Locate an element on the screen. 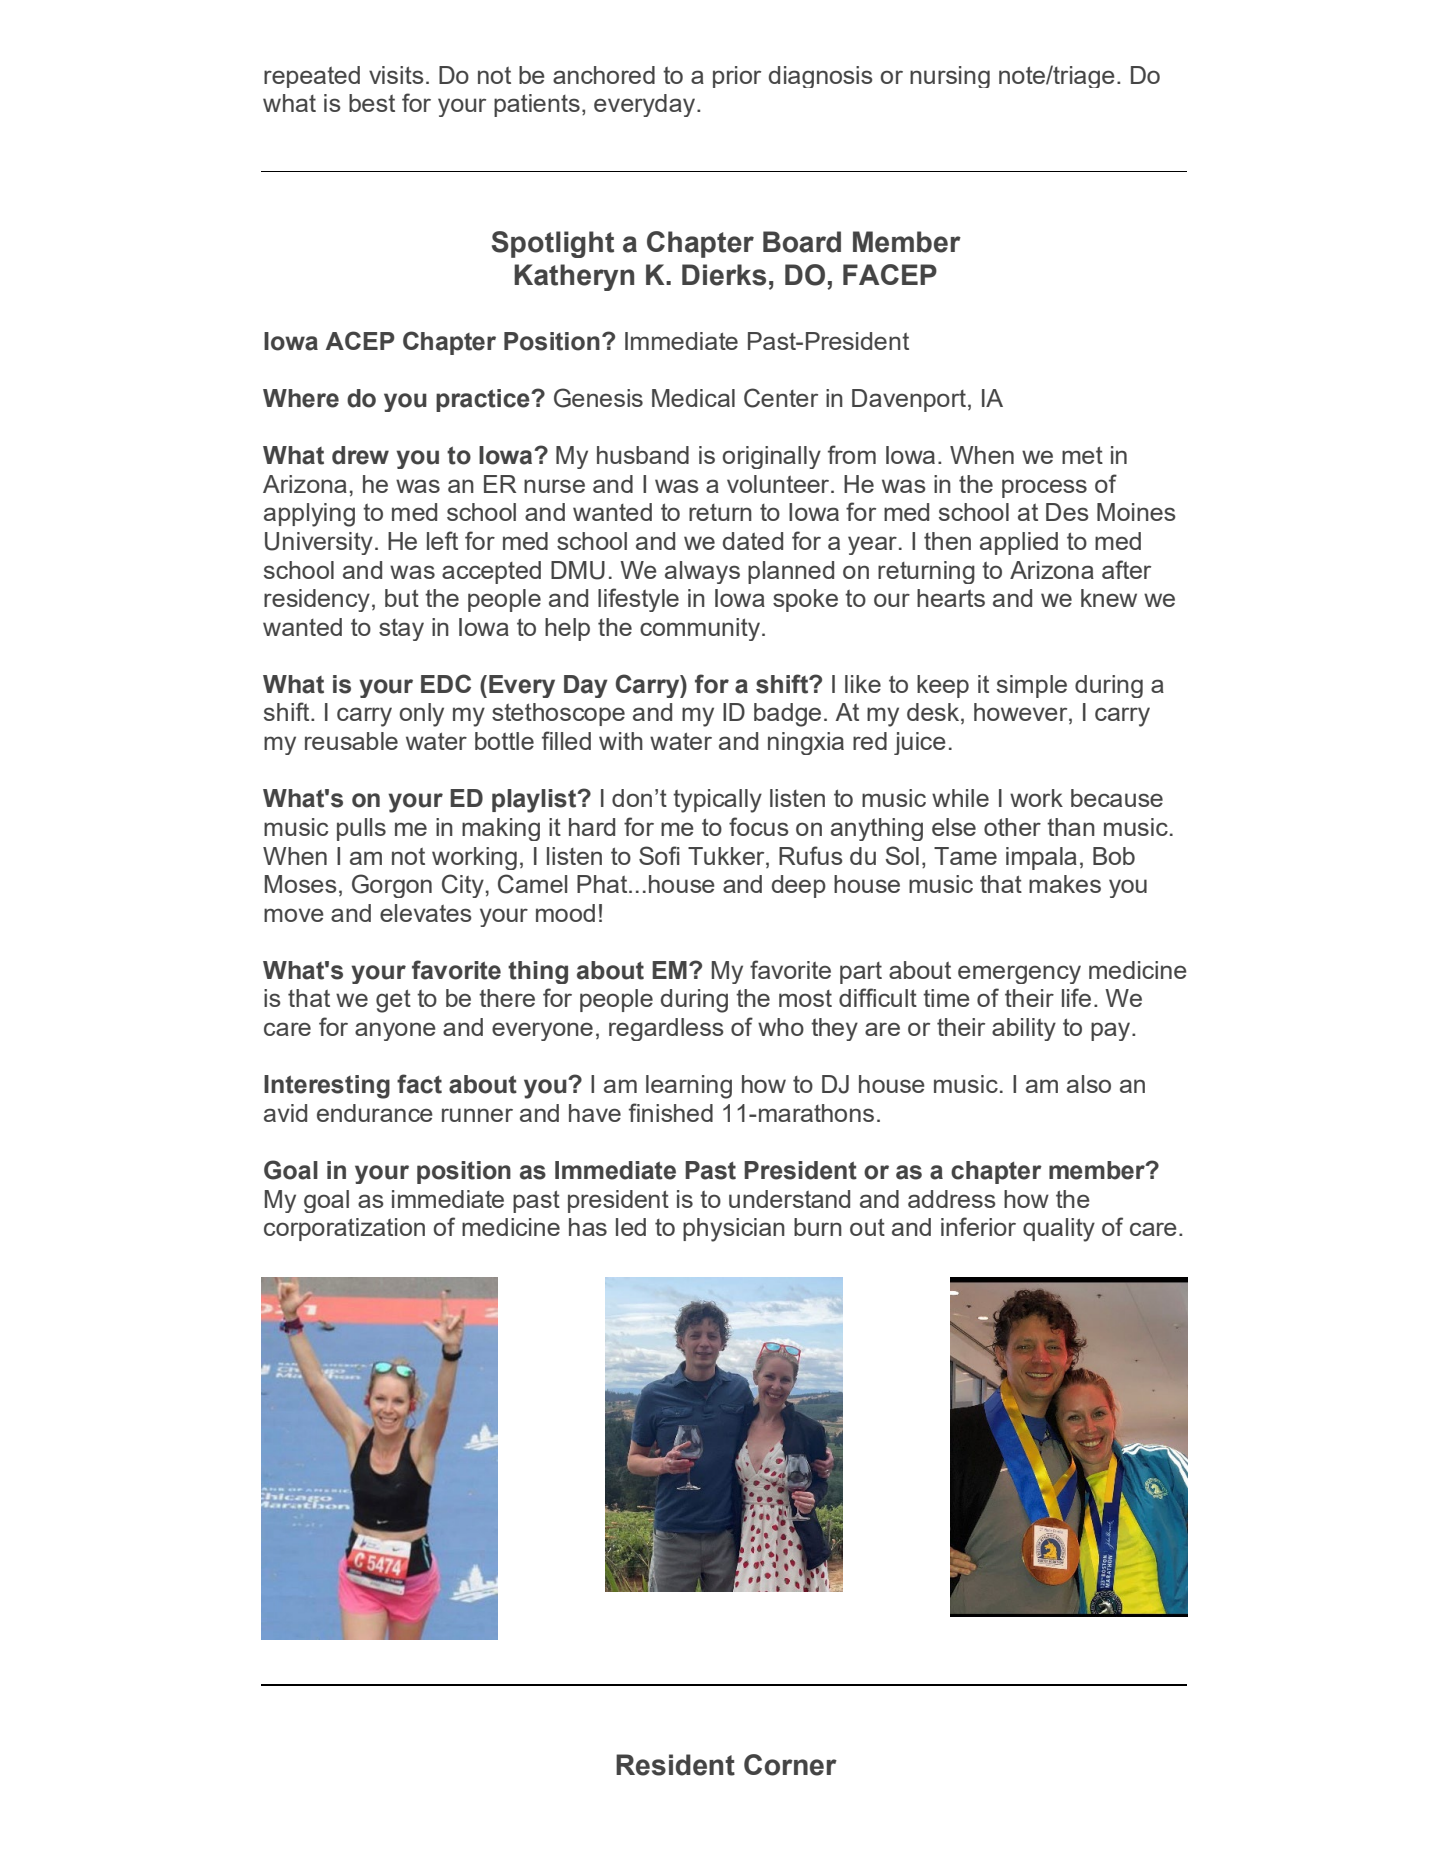  Corner is located at coordinates (790, 1765).
